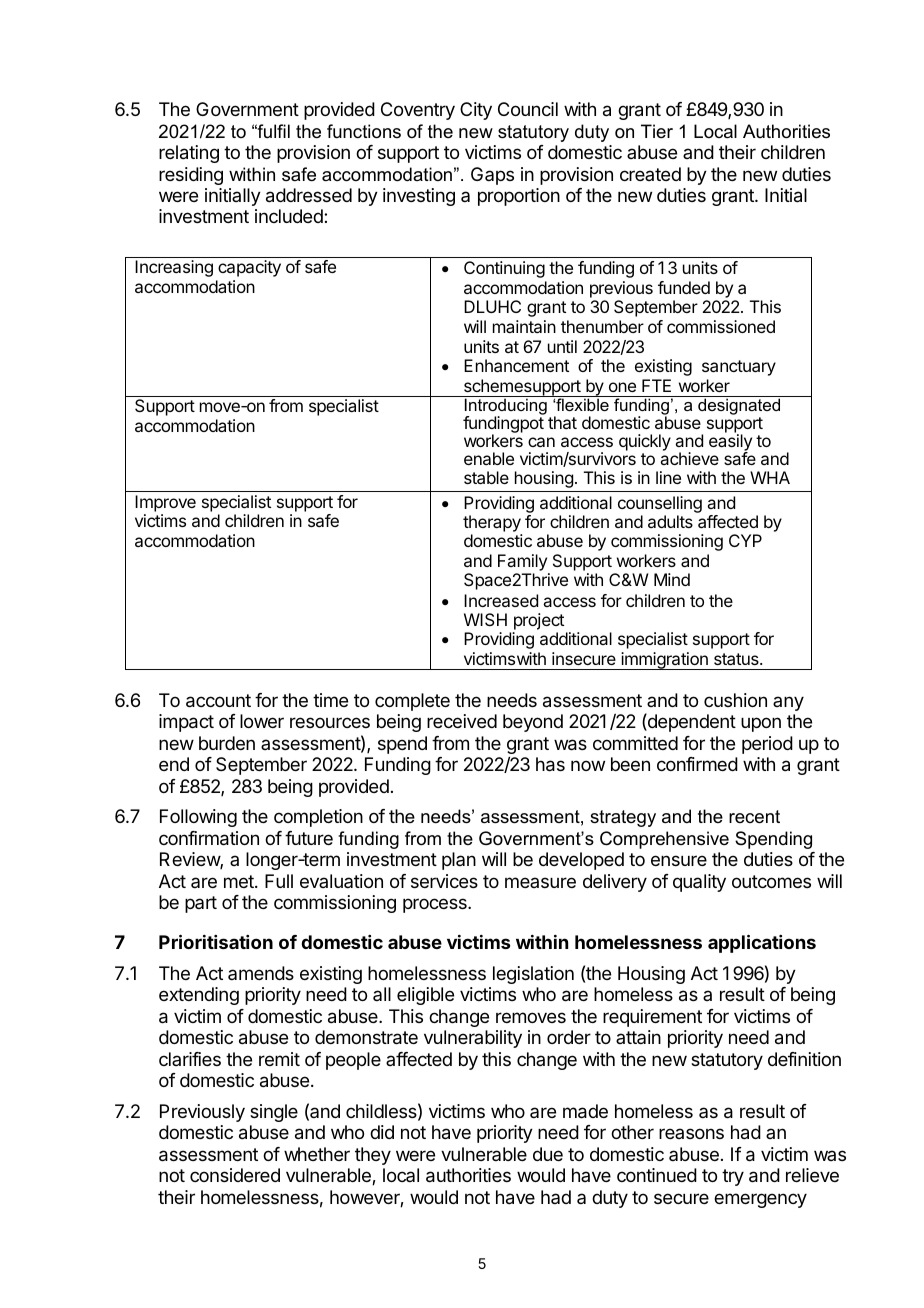 This document has height=1308, width=924. I want to click on Tier, so click(657, 131).
